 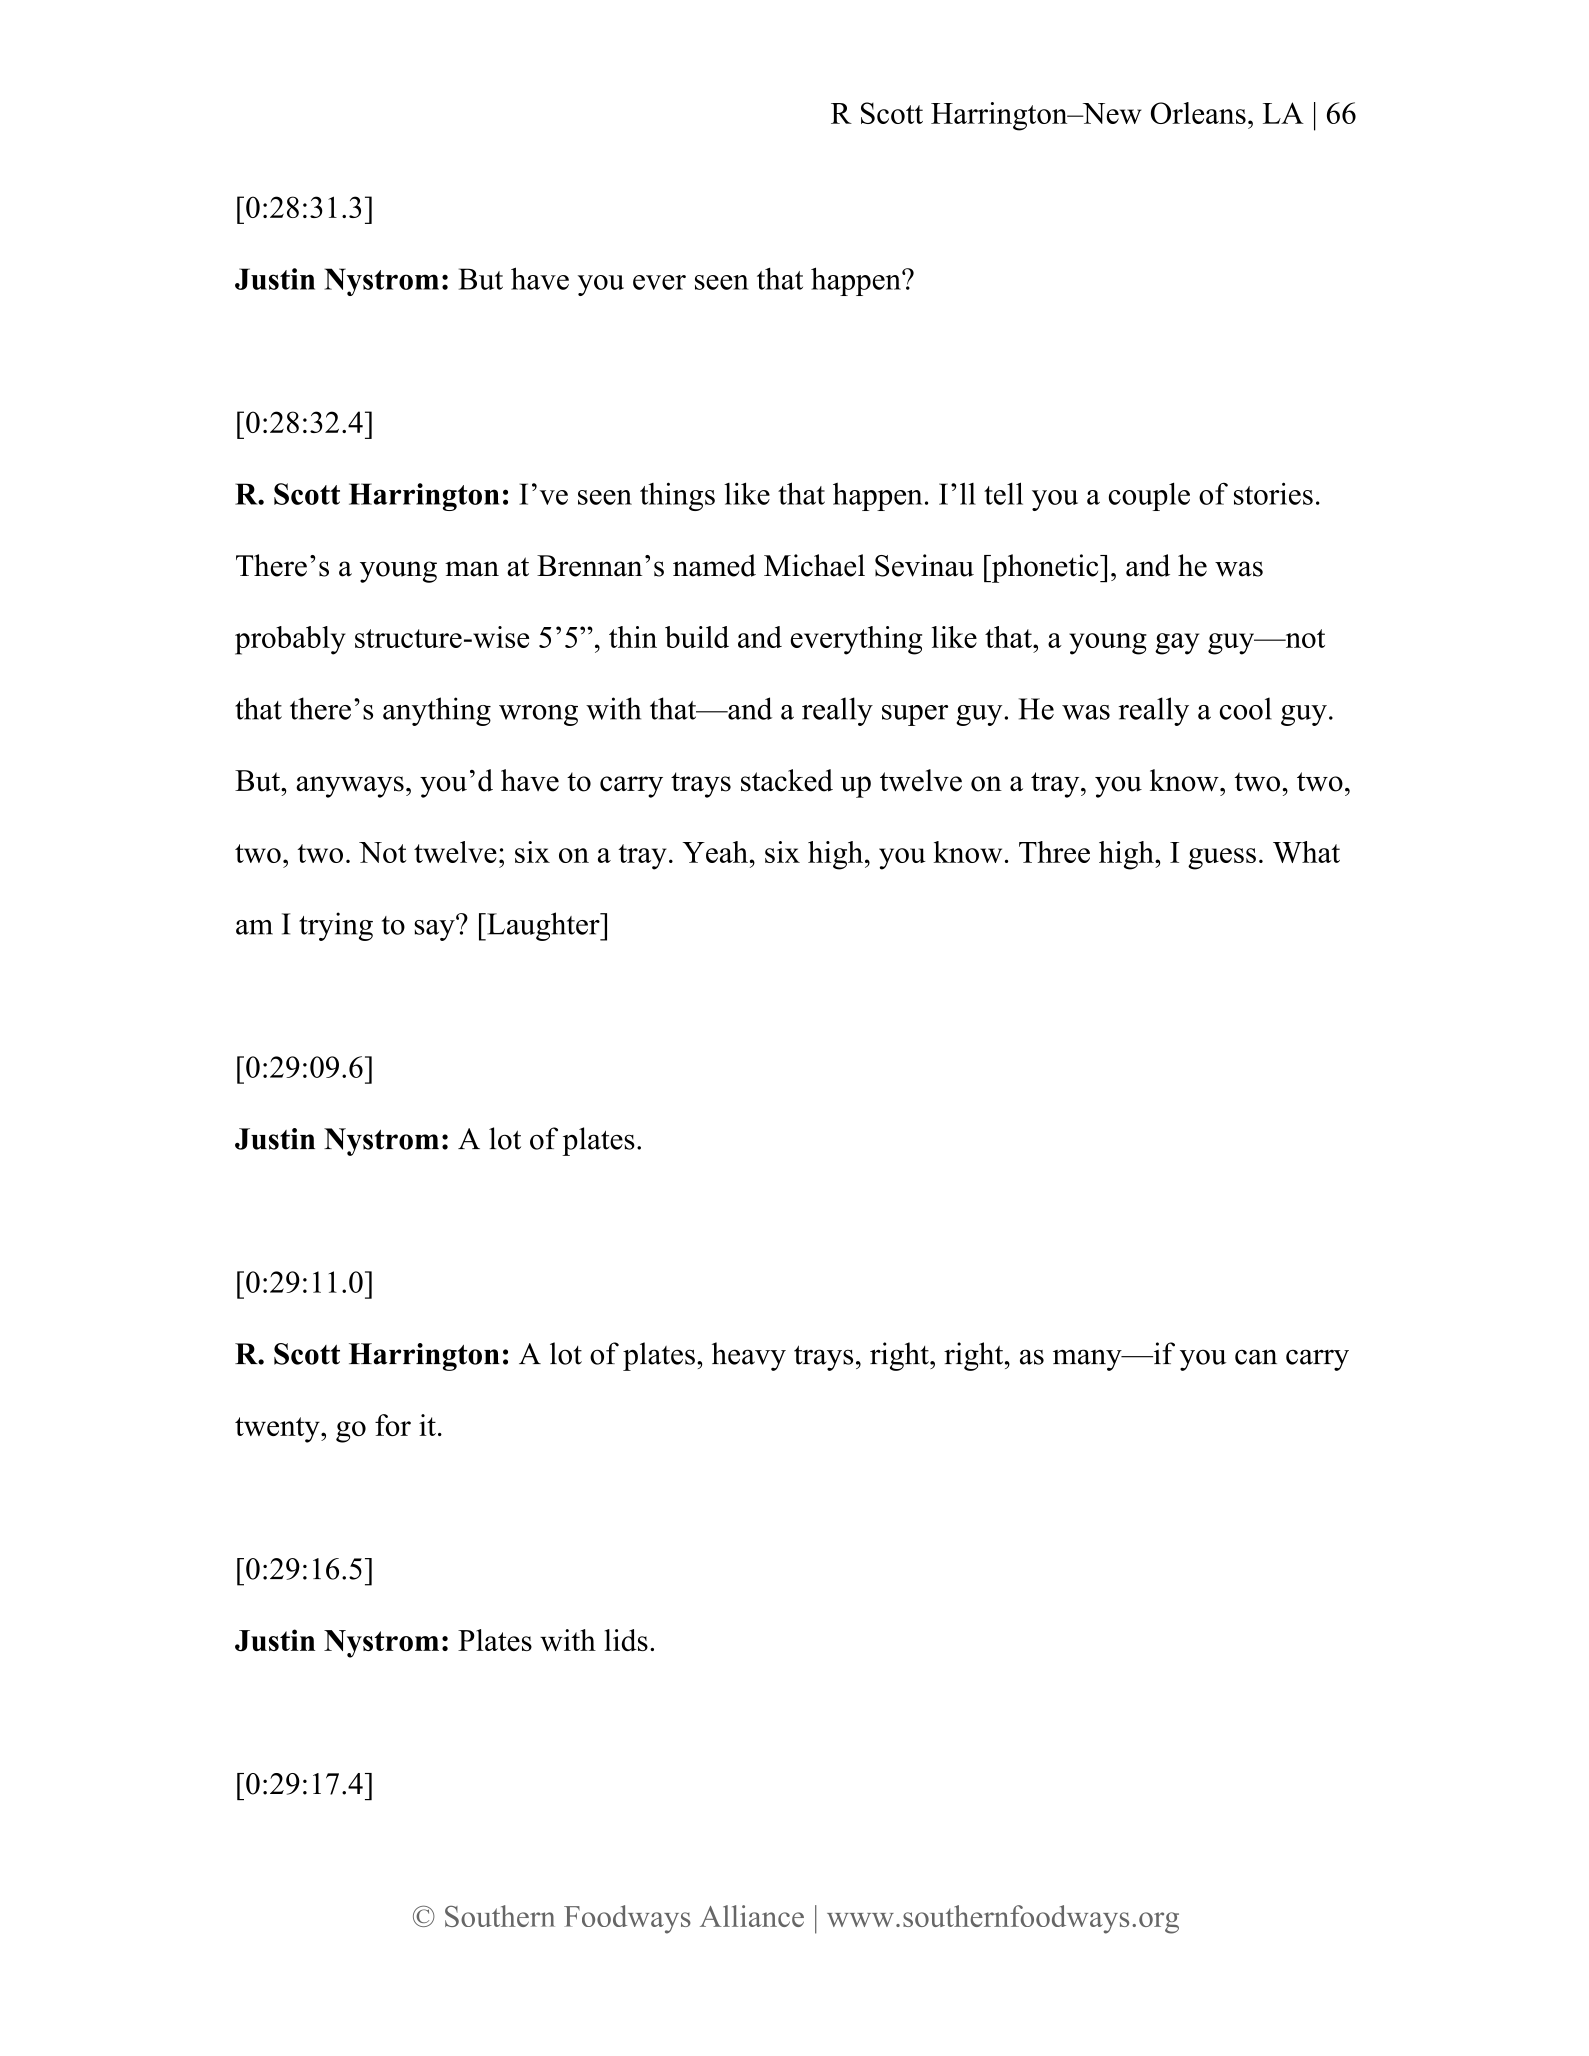 What do you see at coordinates (1222, 859) in the image?
I see `guess` at bounding box center [1222, 859].
